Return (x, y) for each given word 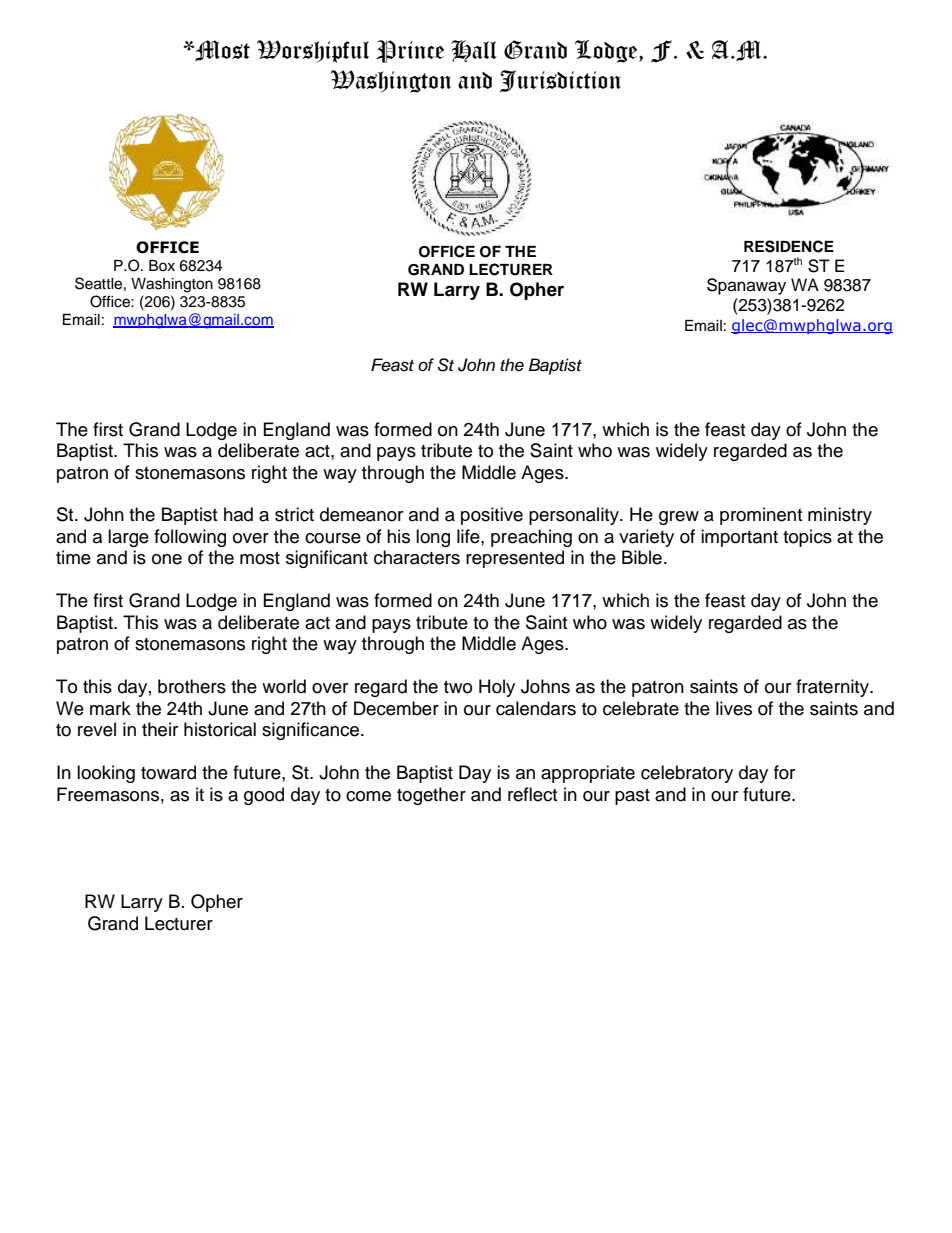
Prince (410, 51)
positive (492, 516)
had (238, 514)
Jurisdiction (560, 81)
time (73, 557)
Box (162, 265)
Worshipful (313, 51)
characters (417, 557)
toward (168, 772)
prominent (761, 516)
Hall (474, 51)
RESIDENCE (789, 246)
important (739, 538)
